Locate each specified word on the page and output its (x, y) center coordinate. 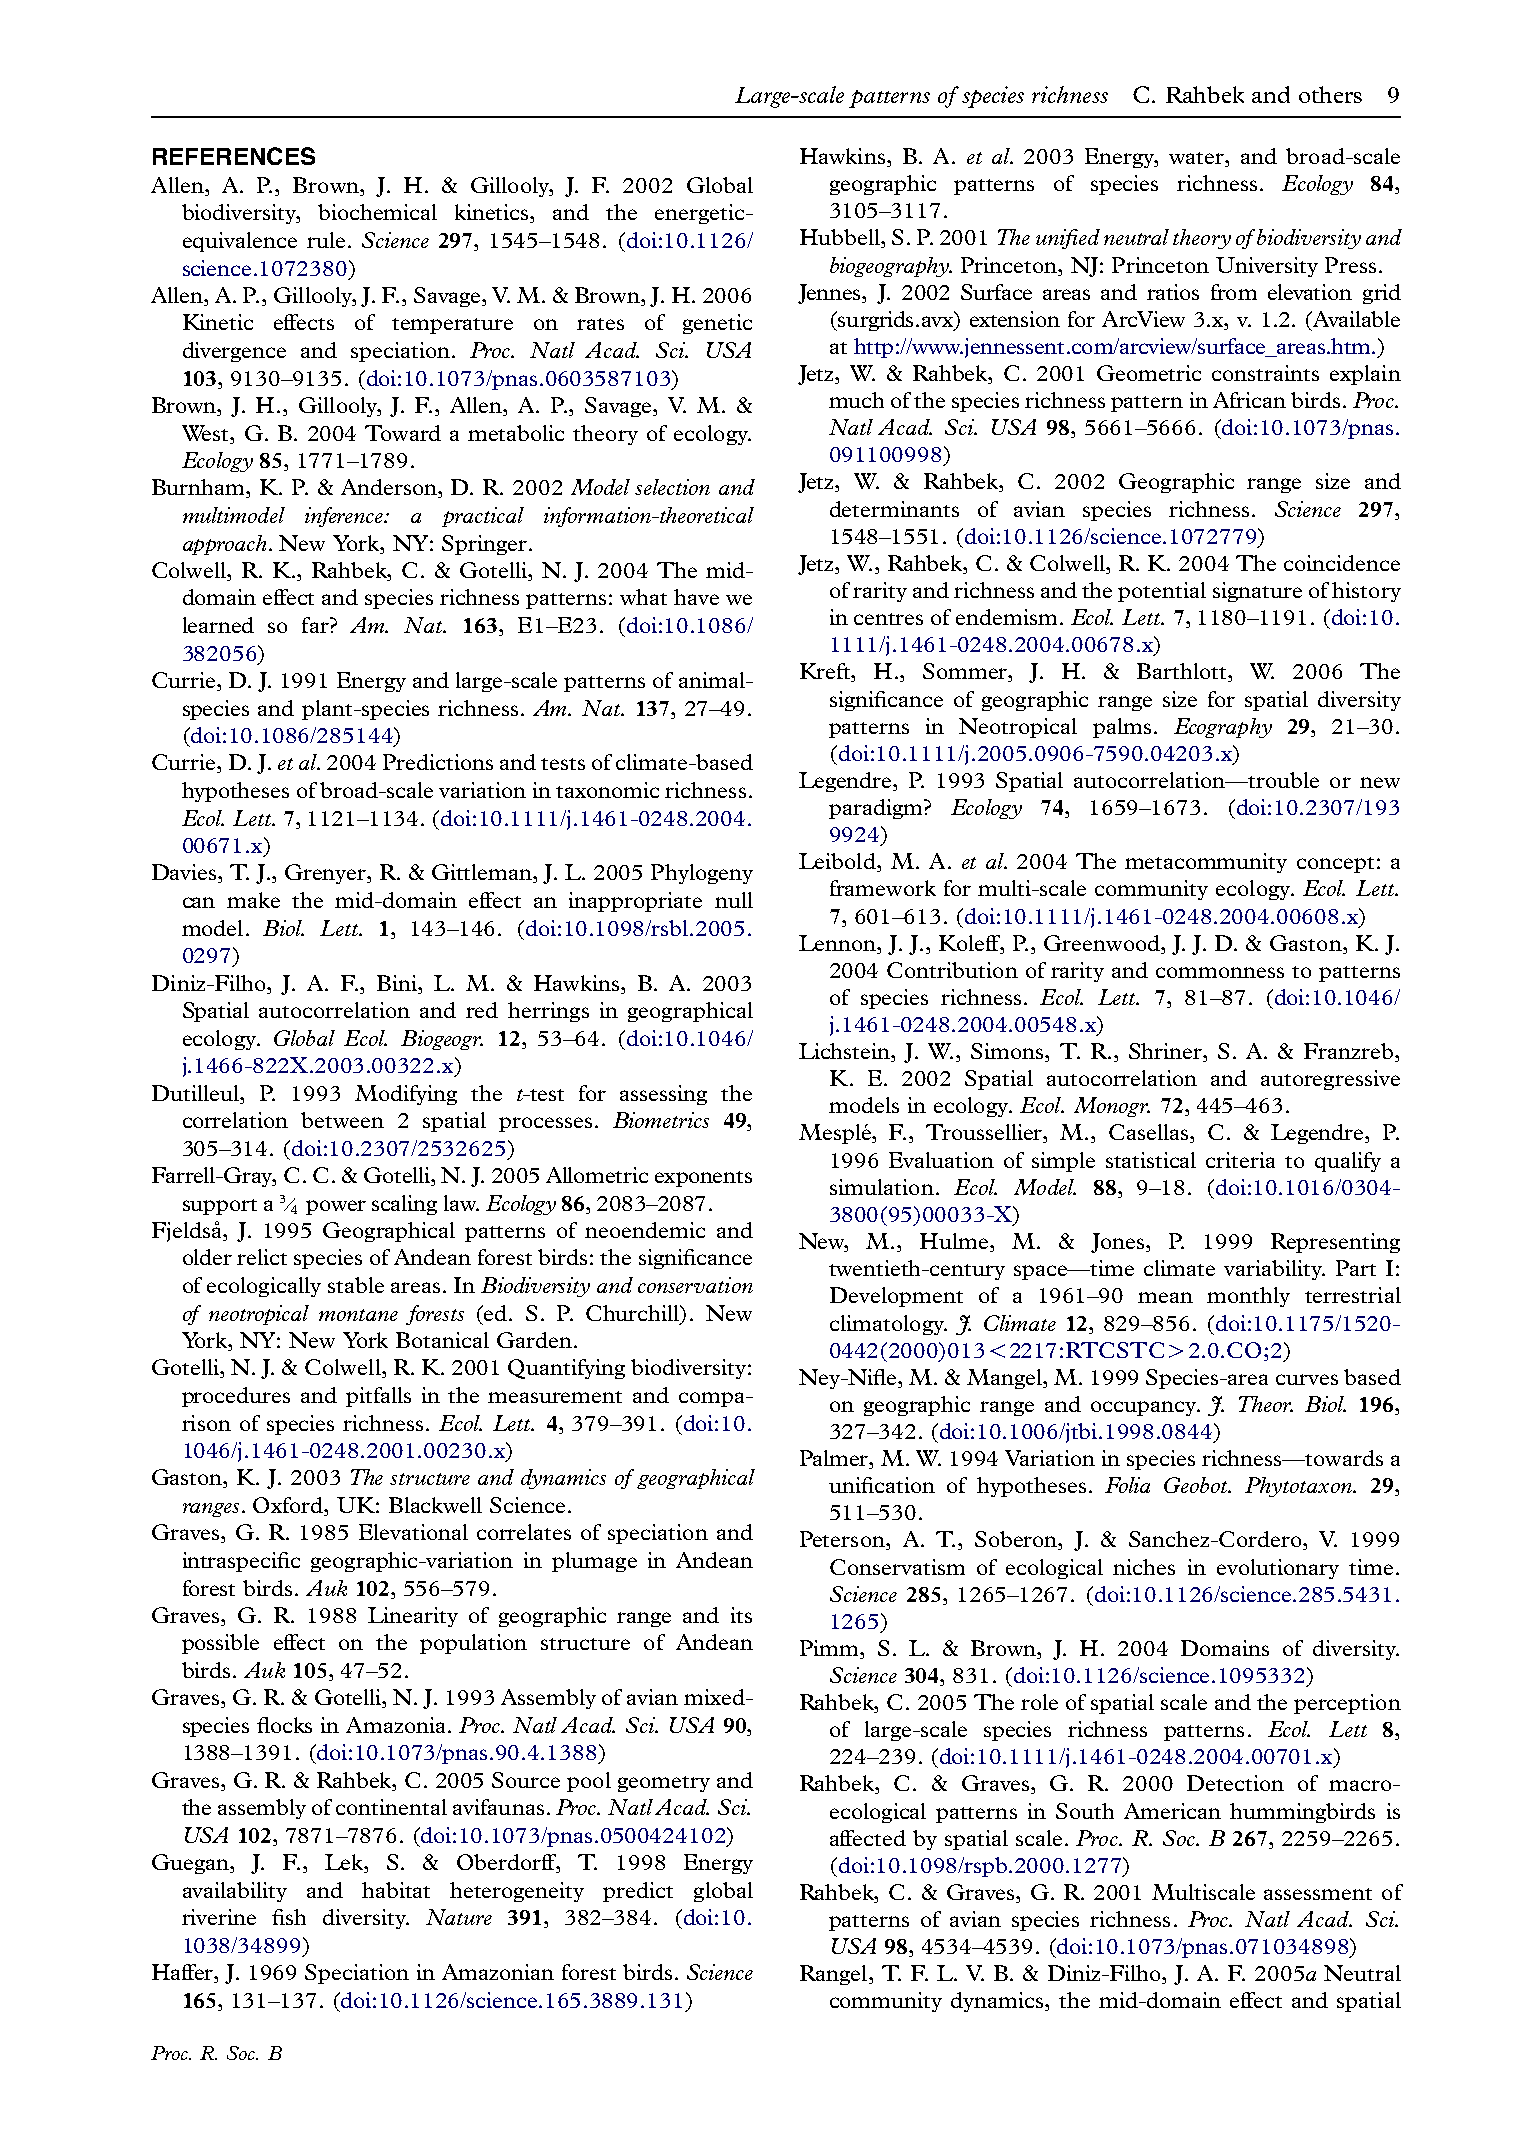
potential (1162, 592)
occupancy (1144, 1408)
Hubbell (841, 238)
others (1330, 94)
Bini (398, 983)
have (696, 597)
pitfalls (378, 1397)
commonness (1220, 972)
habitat (396, 1890)
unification (882, 1485)
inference (345, 517)
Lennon (839, 943)
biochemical (377, 212)
